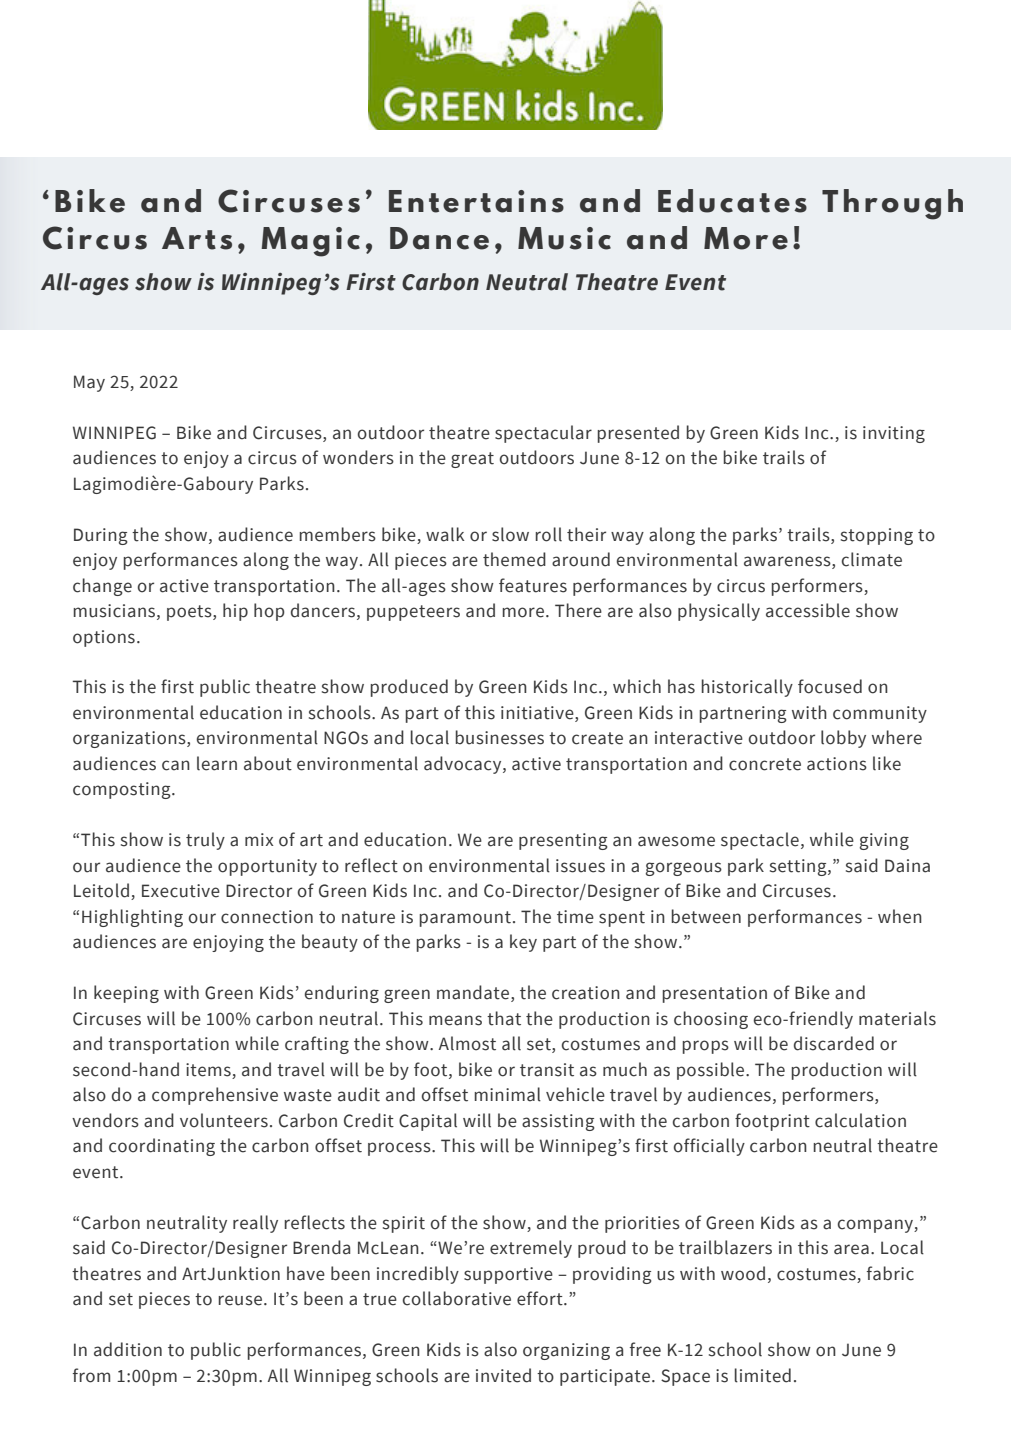 The height and width of the screenshot is (1430, 1011). Describe the element at coordinates (190, 613) in the screenshot. I see `poets` at that location.
